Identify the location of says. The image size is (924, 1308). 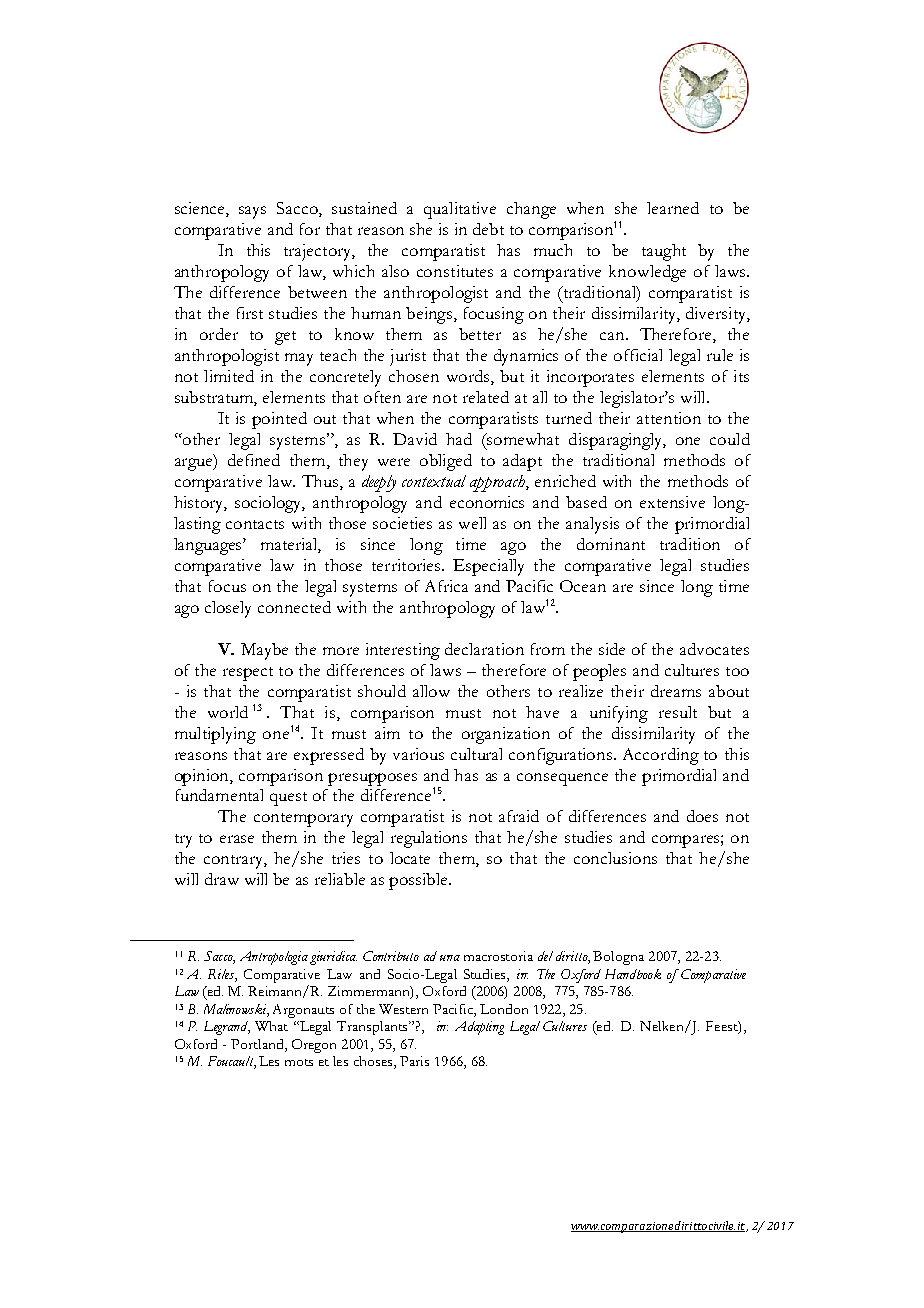
(252, 212).
